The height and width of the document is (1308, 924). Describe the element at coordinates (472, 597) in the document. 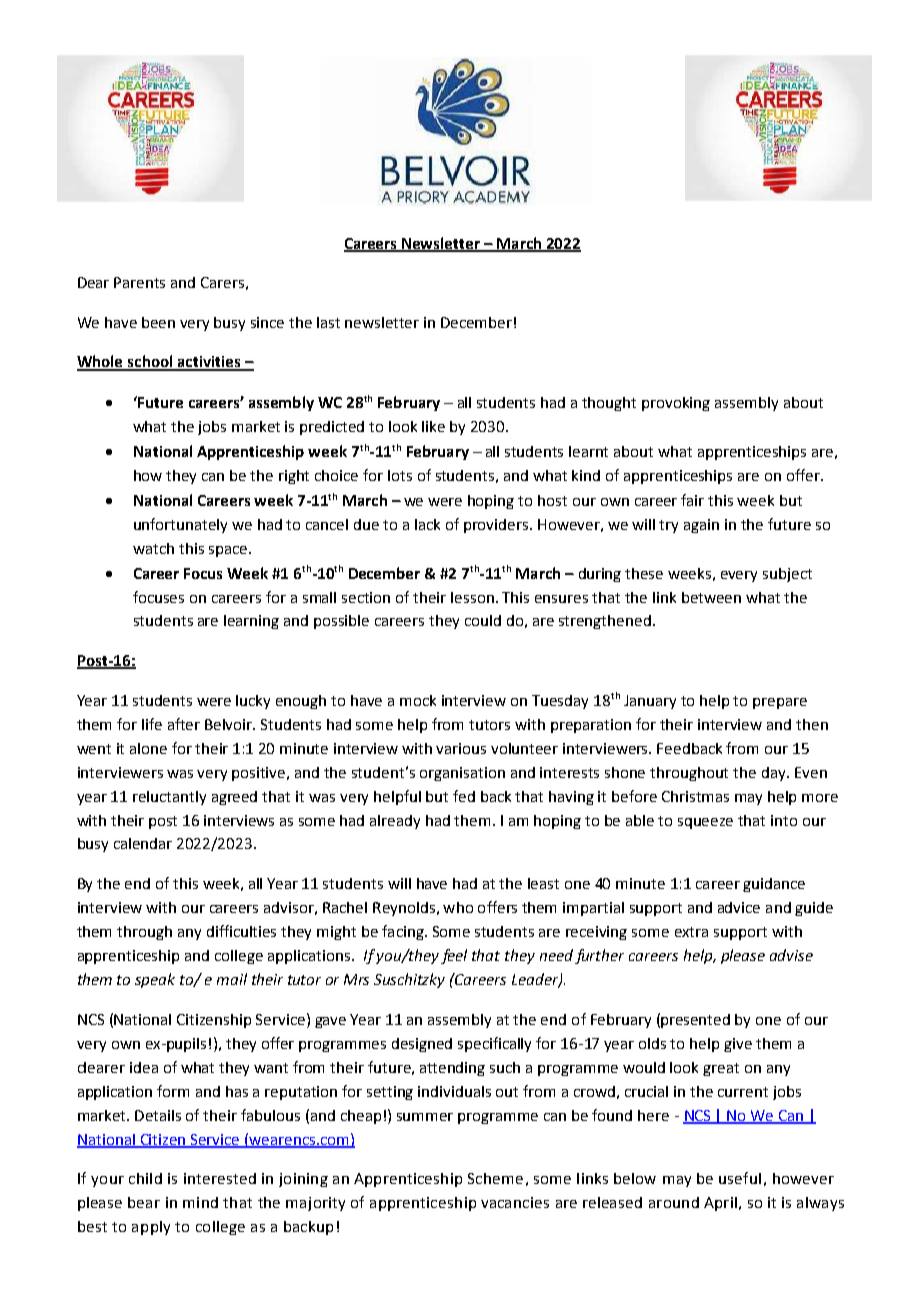

I see `lesson` at that location.
